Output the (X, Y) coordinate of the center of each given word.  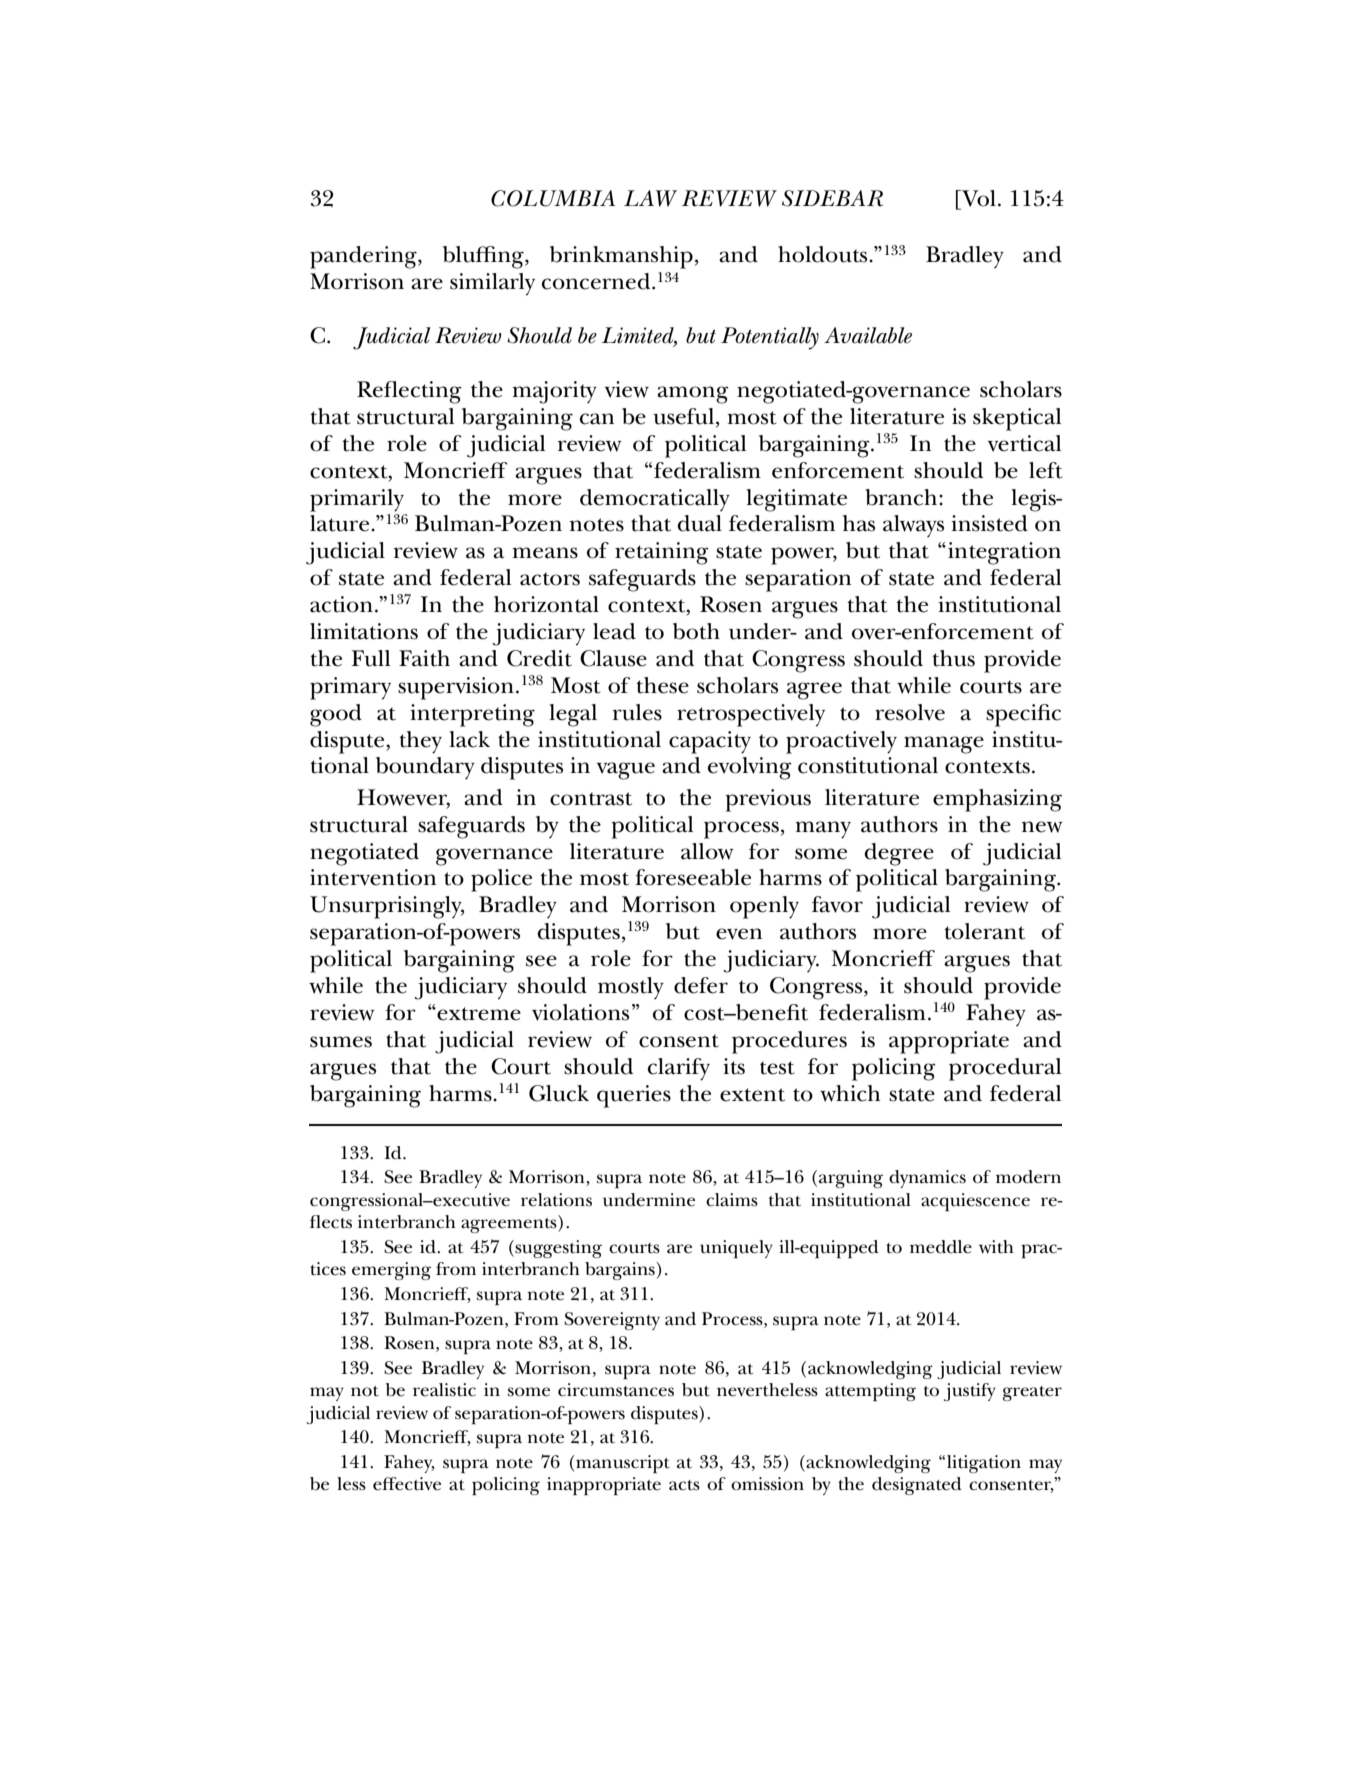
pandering (364, 257)
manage (944, 745)
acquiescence (975, 1202)
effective (407, 1484)
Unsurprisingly (387, 907)
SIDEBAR (832, 198)
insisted (989, 523)
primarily (357, 500)
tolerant (984, 931)
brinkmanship (621, 257)
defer (701, 985)
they (420, 742)
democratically (655, 500)
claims (732, 1200)
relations (556, 1200)
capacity (710, 742)
